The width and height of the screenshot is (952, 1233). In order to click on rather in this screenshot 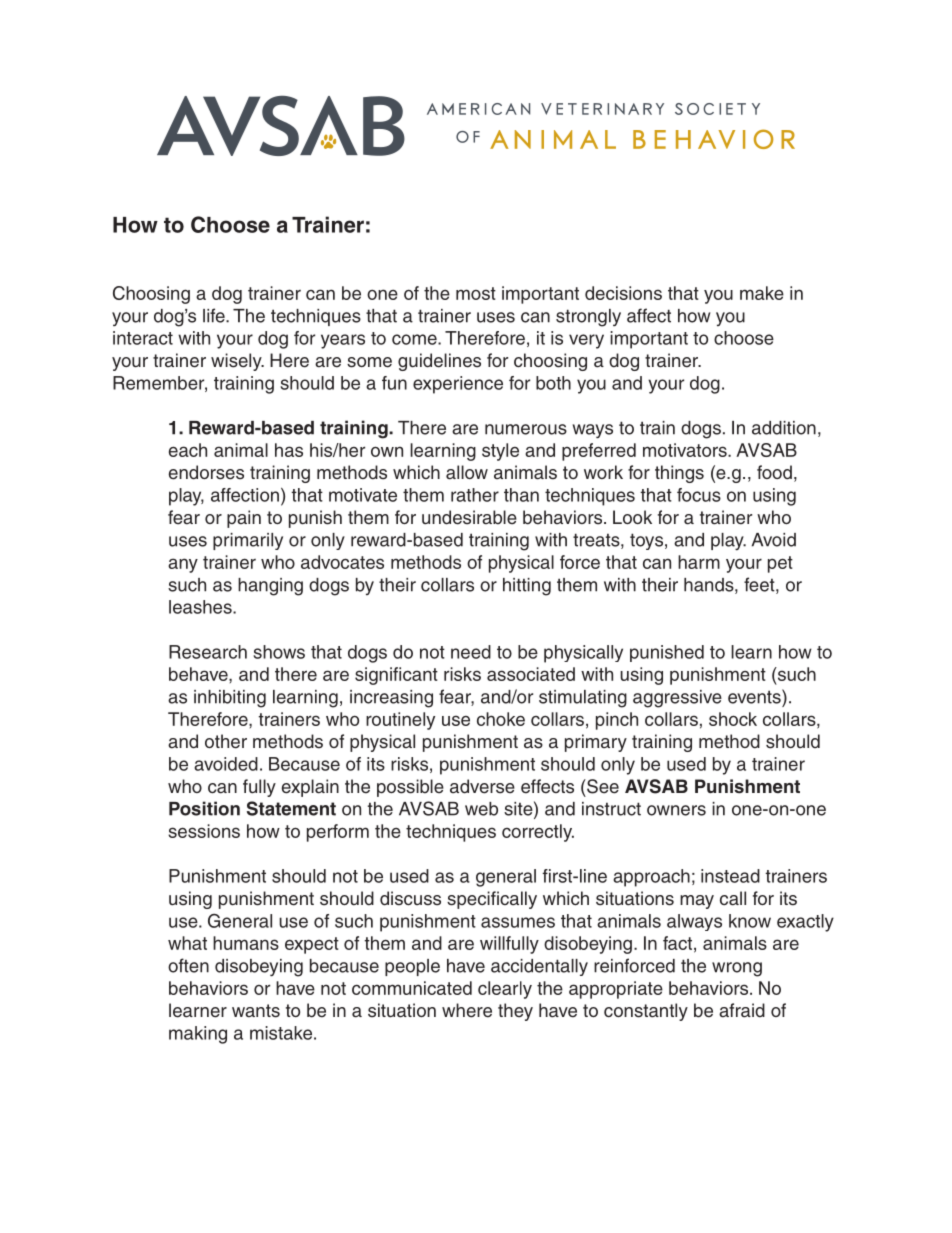, I will do `click(475, 495)`.
